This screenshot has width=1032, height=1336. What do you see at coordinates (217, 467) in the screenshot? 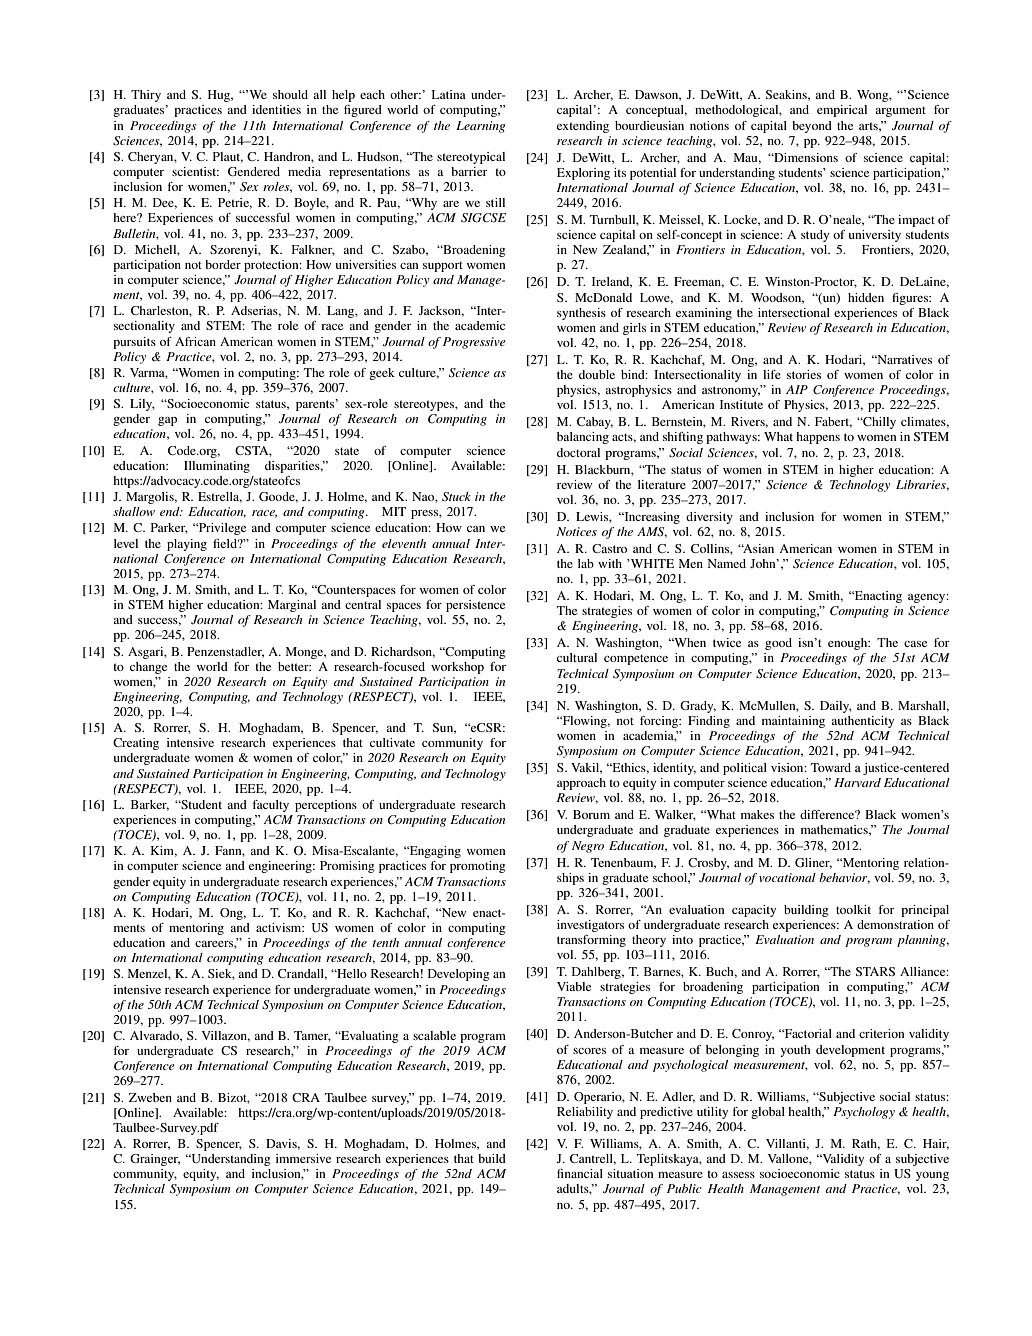
I see `Illuminating` at bounding box center [217, 467].
